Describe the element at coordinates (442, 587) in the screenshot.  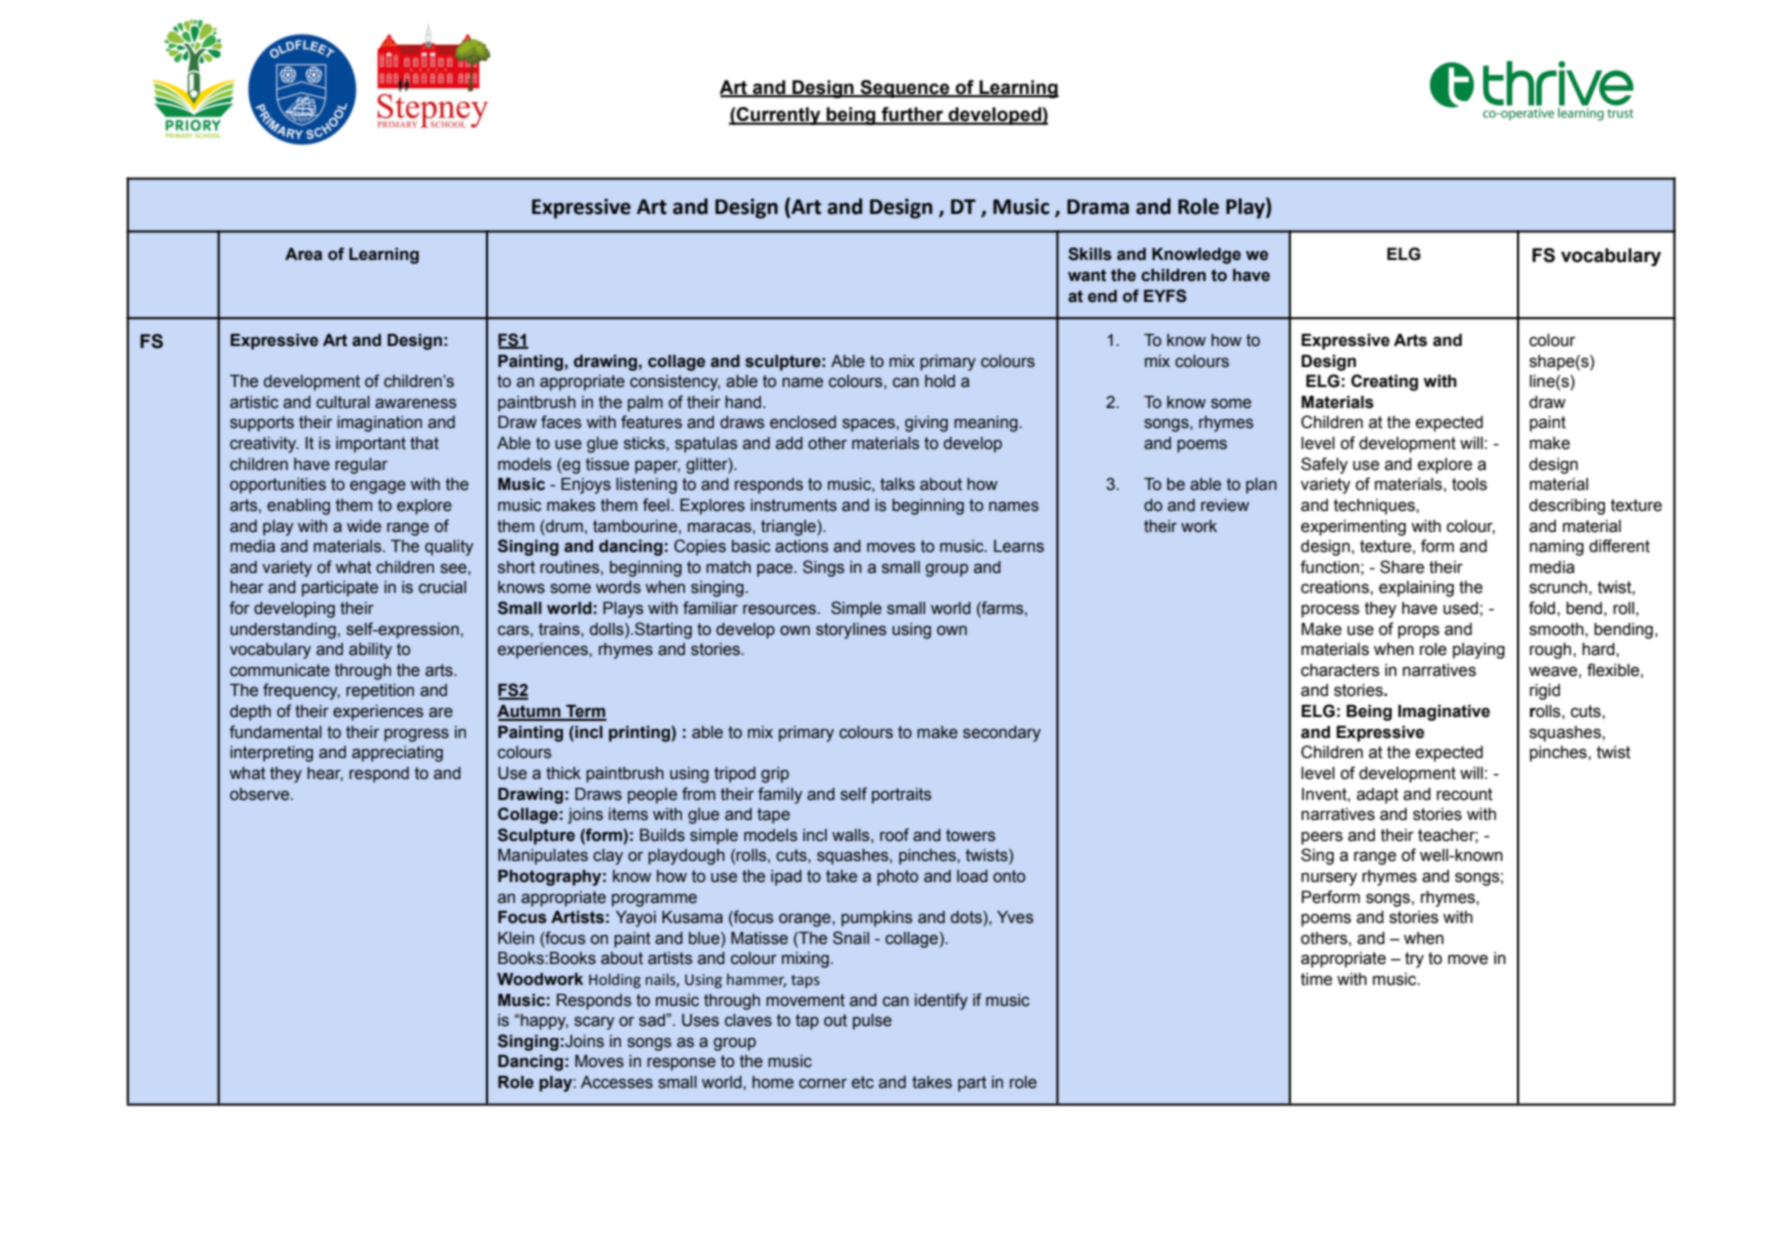
I see `crucial` at that location.
